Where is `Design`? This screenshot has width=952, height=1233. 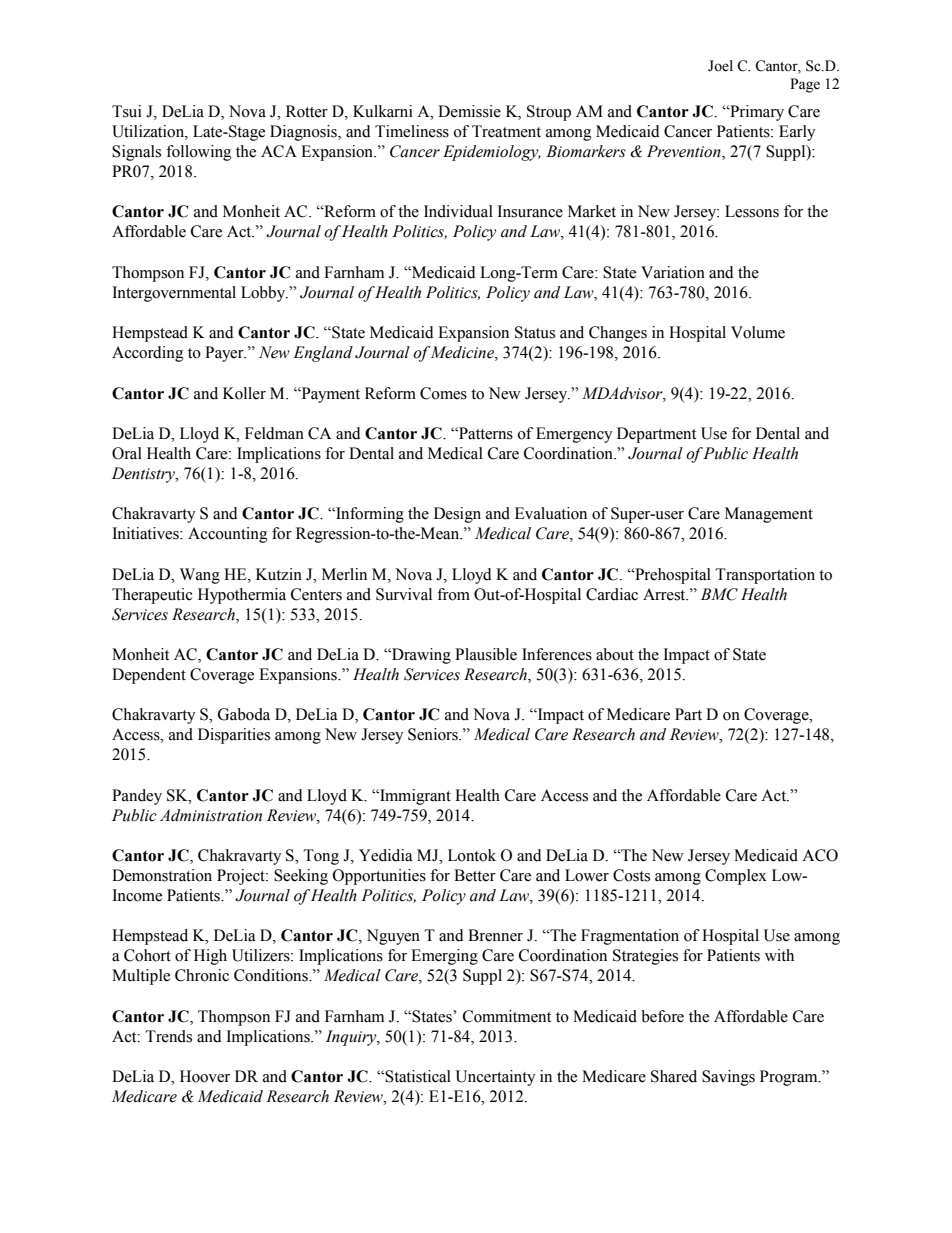 Design is located at coordinates (457, 515).
